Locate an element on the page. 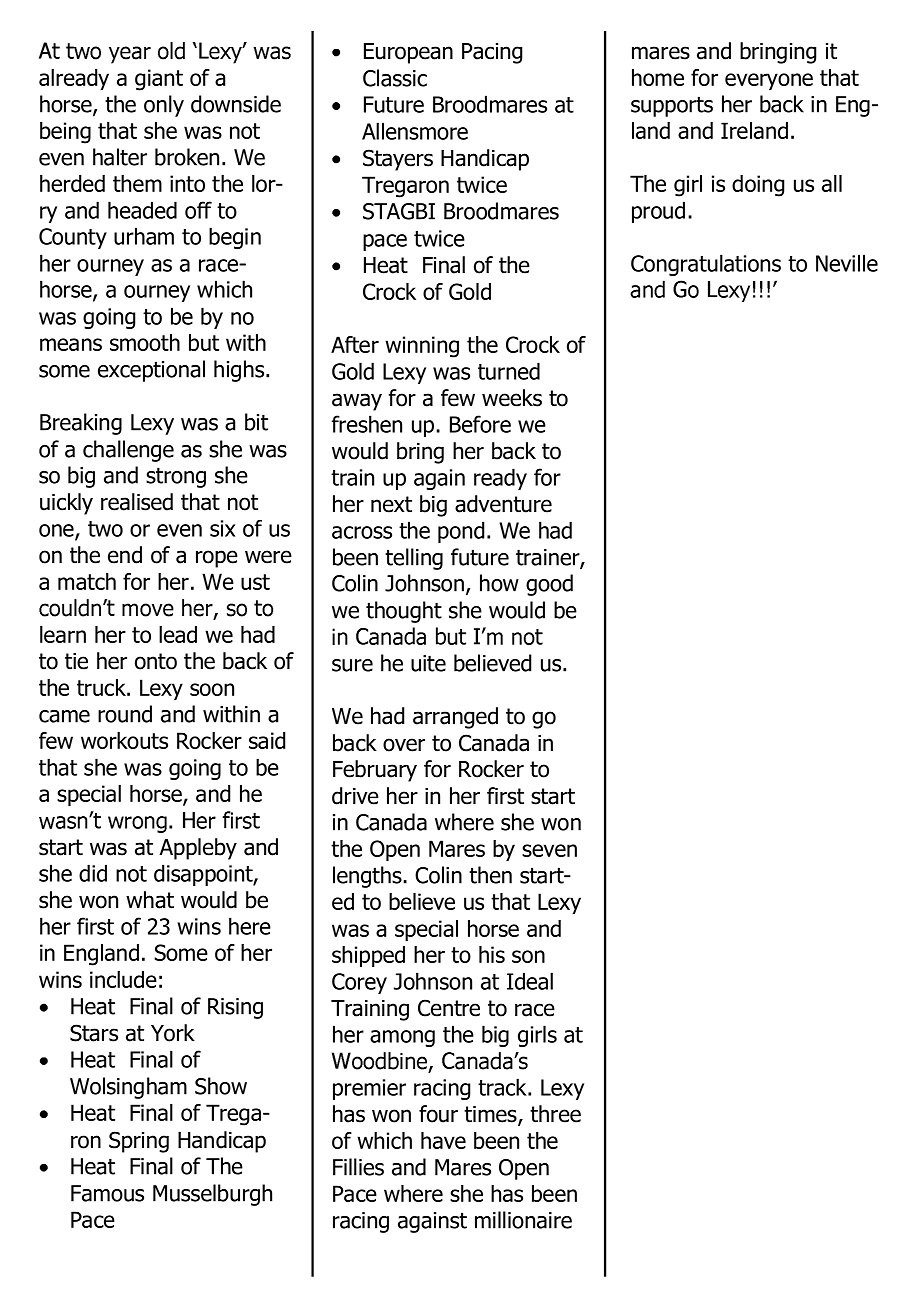  quite is located at coordinates (428, 663).
